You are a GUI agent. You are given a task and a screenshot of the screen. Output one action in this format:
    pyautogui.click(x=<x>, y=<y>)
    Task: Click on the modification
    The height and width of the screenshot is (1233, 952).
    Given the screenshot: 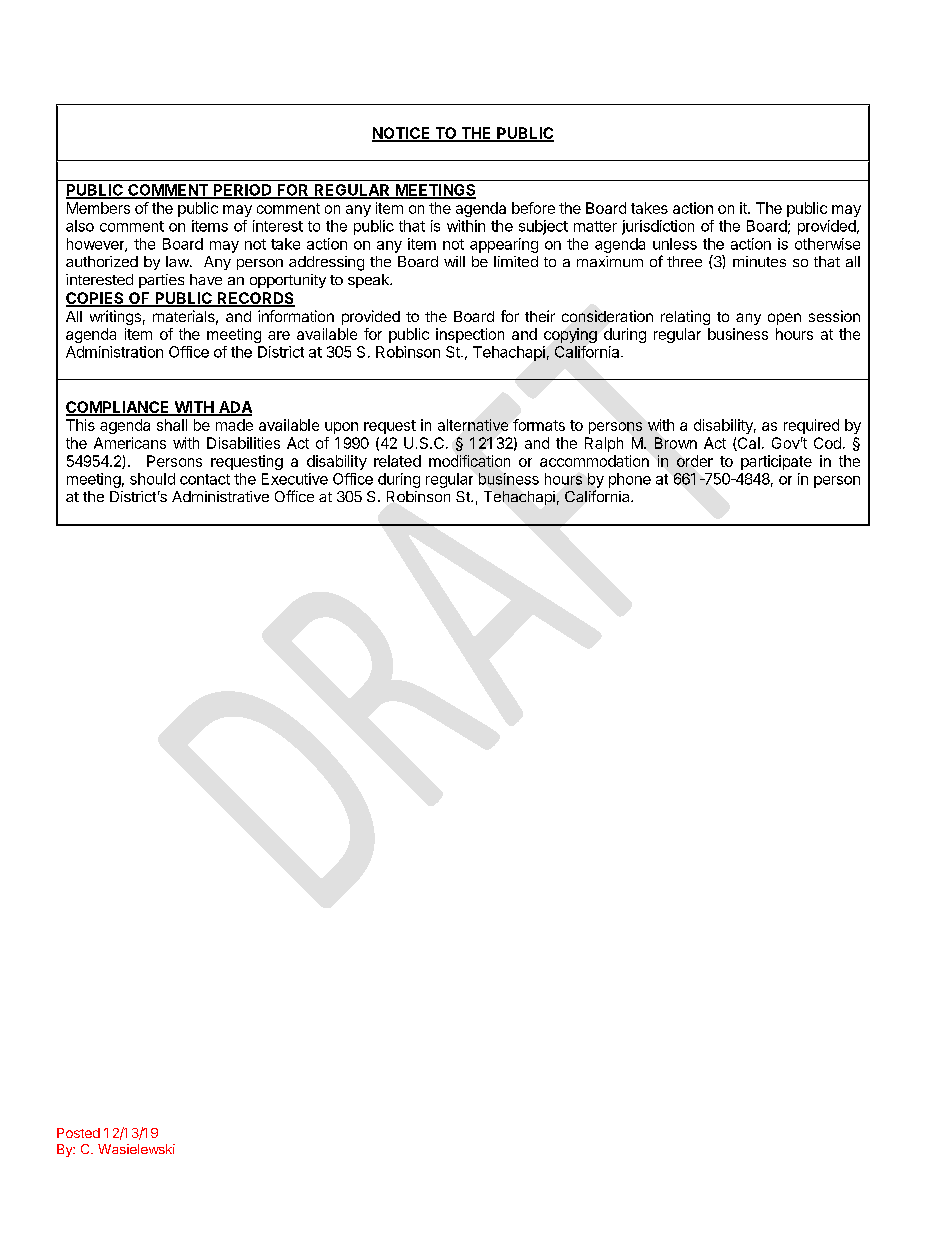 What is the action you would take?
    pyautogui.click(x=469, y=461)
